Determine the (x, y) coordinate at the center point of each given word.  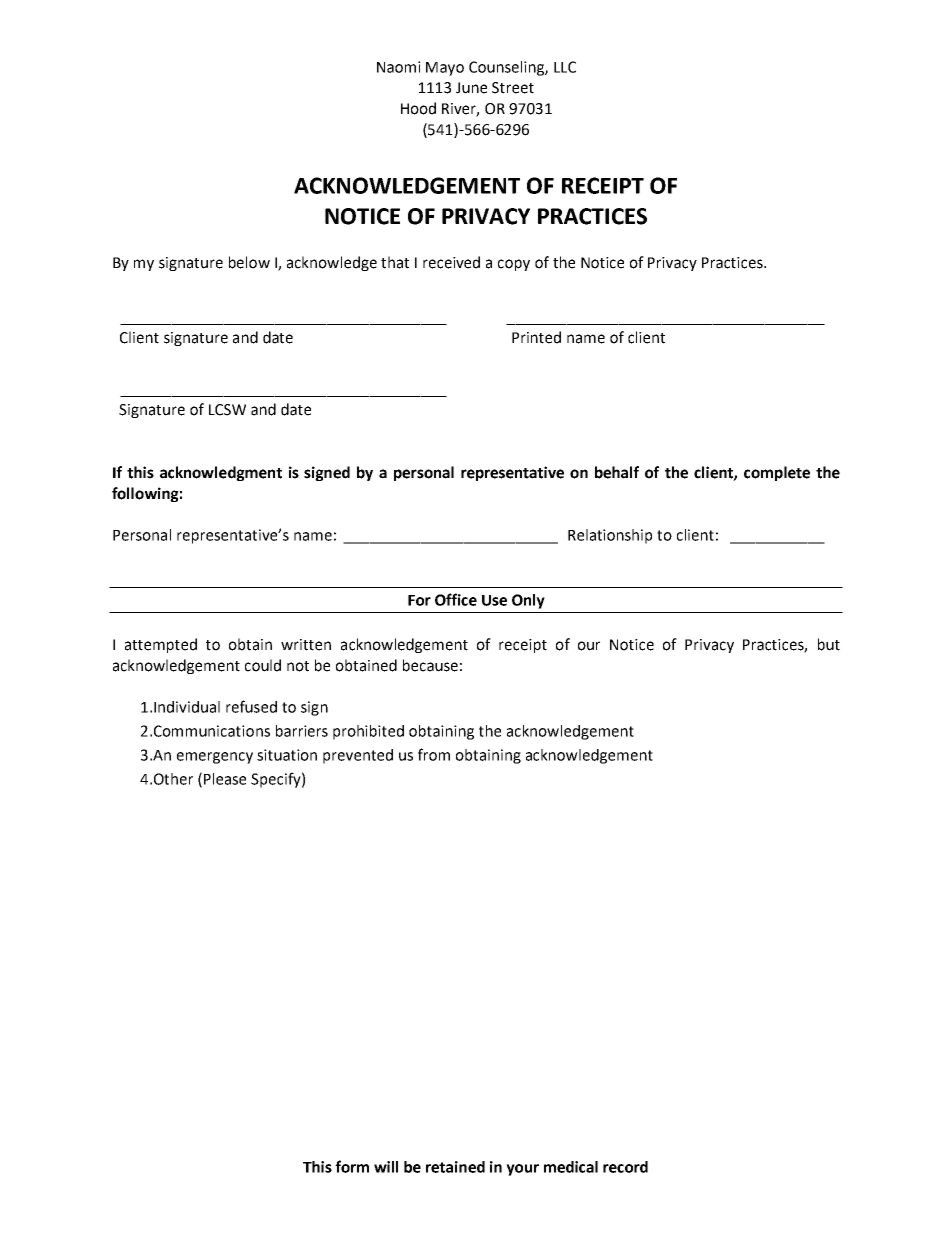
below (249, 262)
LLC (565, 67)
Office (456, 599)
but (829, 644)
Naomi (399, 67)
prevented (358, 756)
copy (514, 265)
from (434, 754)
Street (513, 88)
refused (251, 706)
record (625, 1167)
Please (225, 779)
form (352, 1166)
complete (777, 473)
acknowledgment (221, 473)
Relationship (610, 536)
